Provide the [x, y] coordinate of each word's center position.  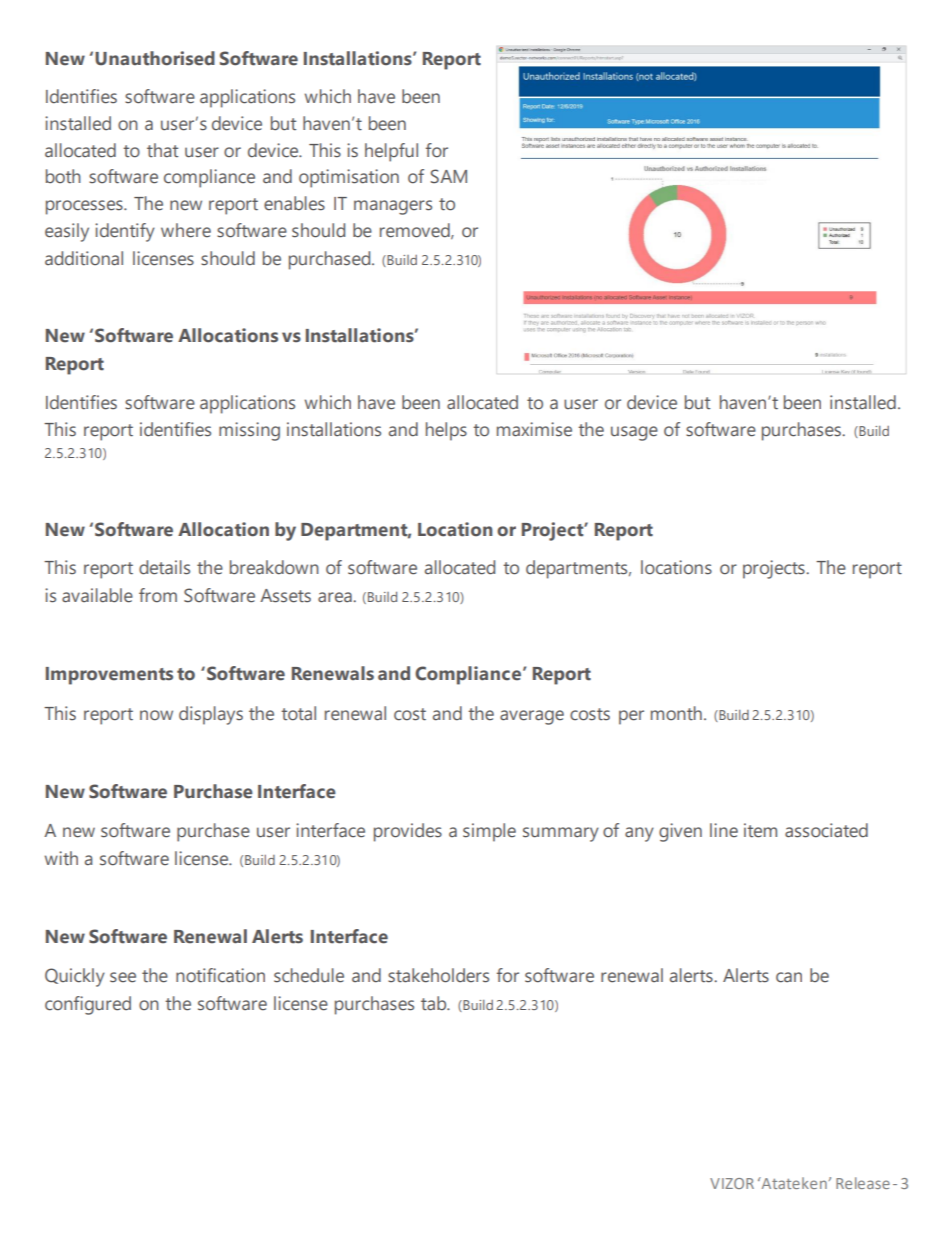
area [336, 597]
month [676, 713]
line [724, 830]
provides [408, 832]
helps [446, 431]
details [164, 567]
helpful [391, 152]
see [123, 977]
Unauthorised [155, 58]
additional [84, 258]
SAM [448, 176]
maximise [534, 429]
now [156, 715]
